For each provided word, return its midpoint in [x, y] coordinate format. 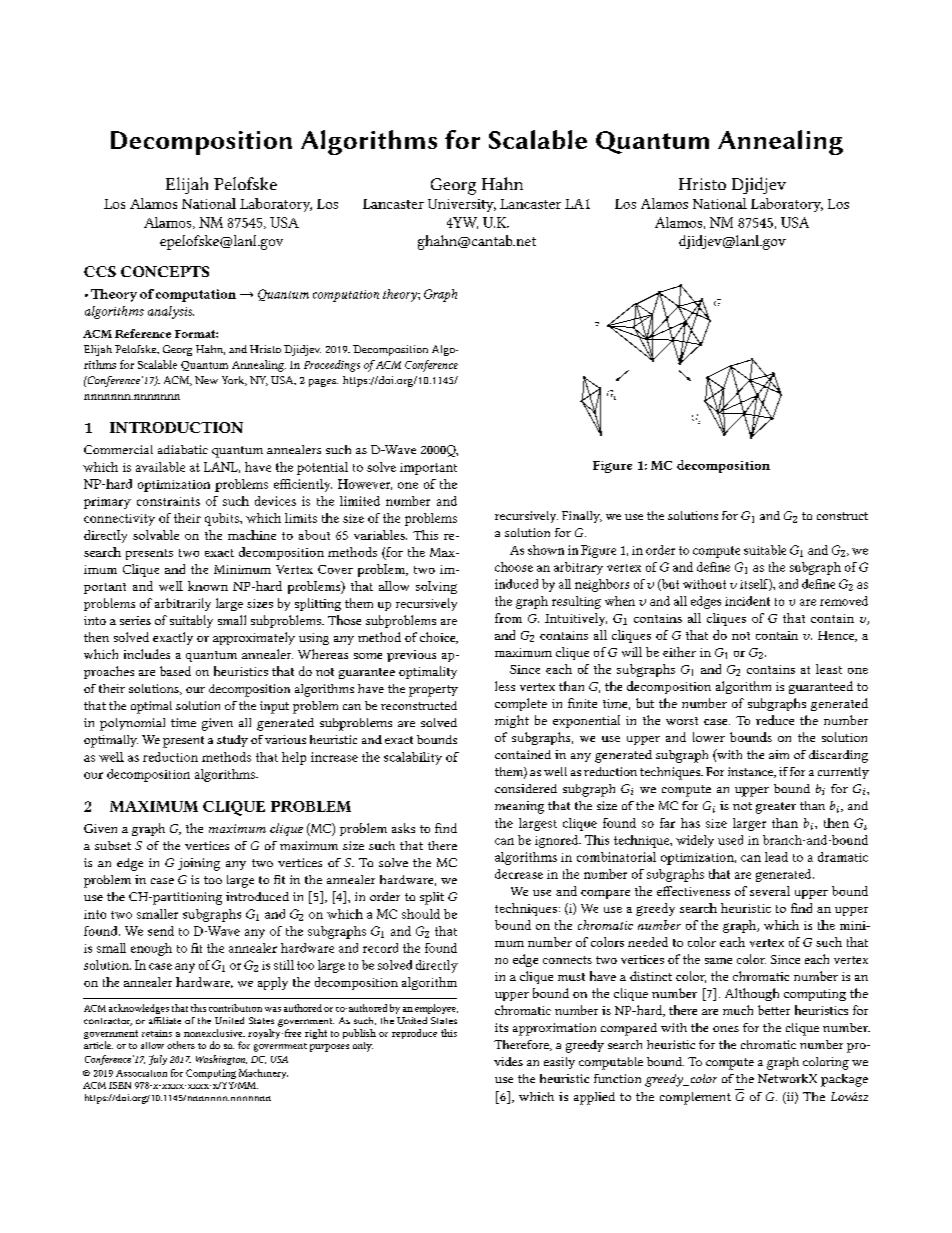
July [158, 1060]
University [462, 205]
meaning [519, 807]
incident [747, 601]
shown [546, 550]
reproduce [414, 1034]
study [232, 741]
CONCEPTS [165, 271]
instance [751, 772]
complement [695, 1098]
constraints [168, 501]
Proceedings [332, 366]
